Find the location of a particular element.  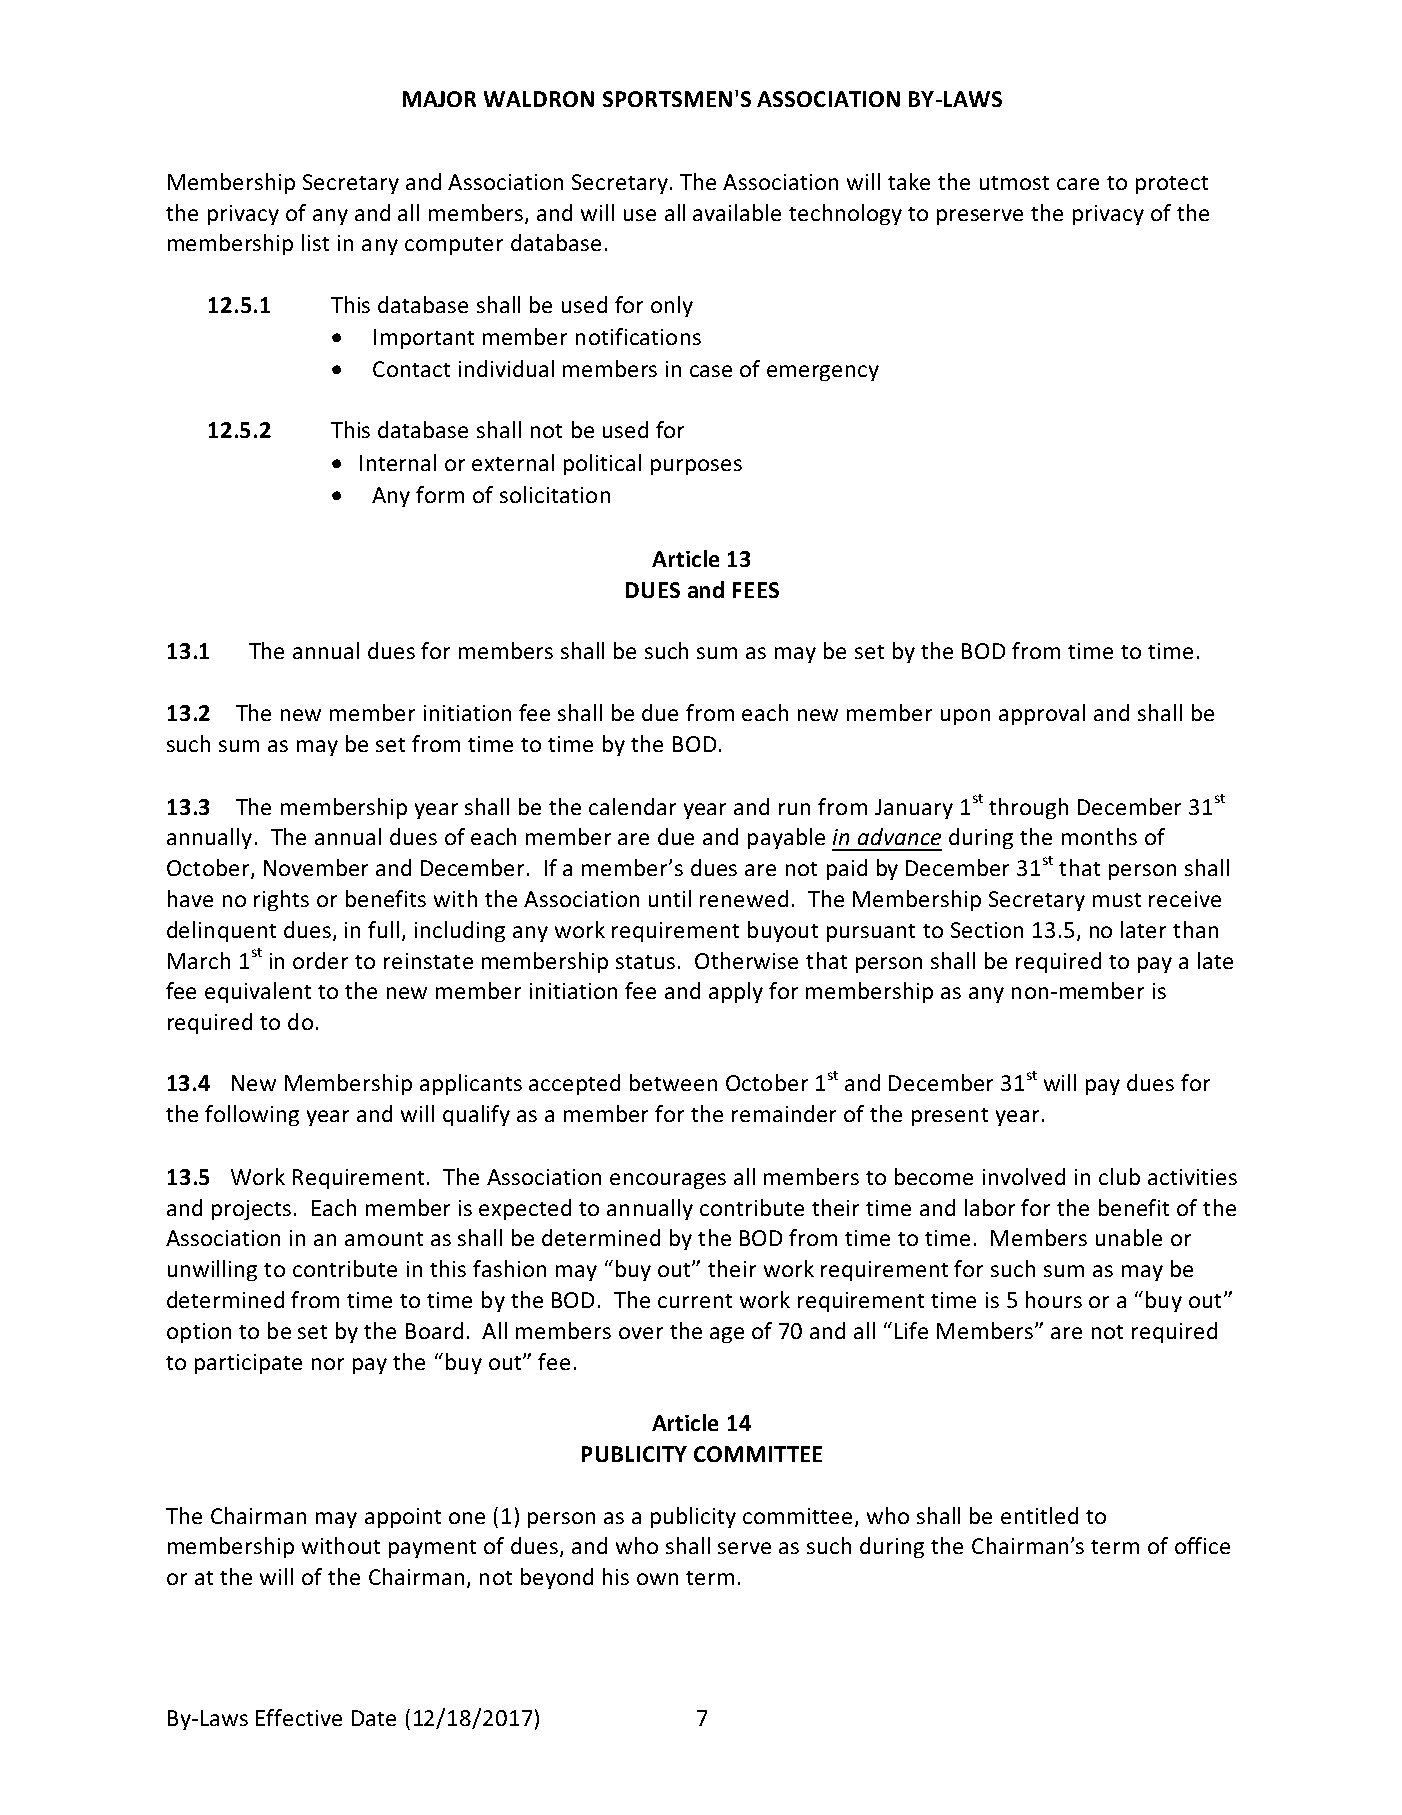

FEES is located at coordinates (756, 590).
